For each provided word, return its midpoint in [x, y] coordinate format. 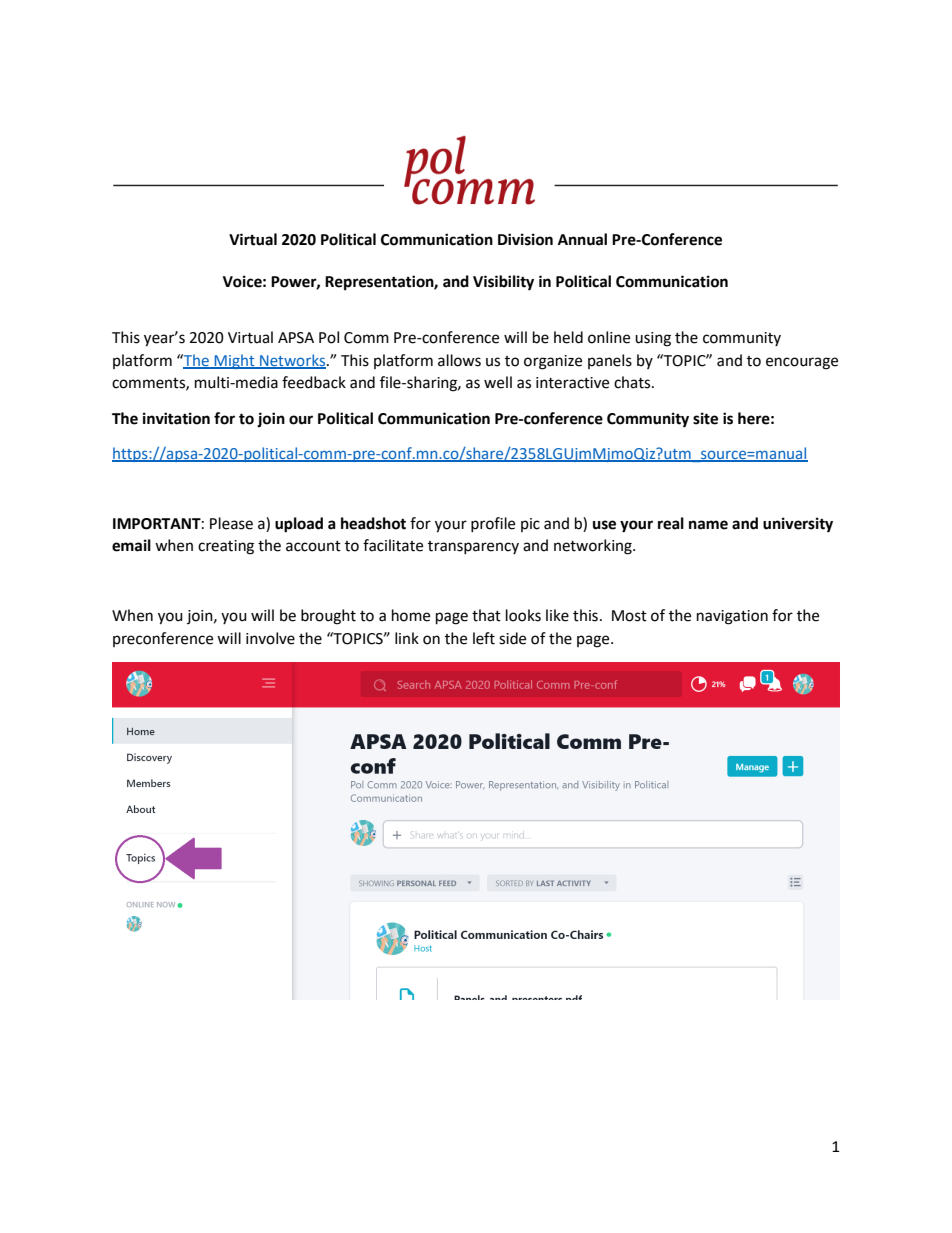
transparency [473, 547]
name [708, 525]
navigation [732, 617]
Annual [582, 239]
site [705, 418]
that [486, 615]
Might [235, 361]
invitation [176, 418]
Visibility [503, 283]
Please [231, 523]
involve [270, 638]
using [653, 339]
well [498, 382]
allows [459, 360]
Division [525, 239]
